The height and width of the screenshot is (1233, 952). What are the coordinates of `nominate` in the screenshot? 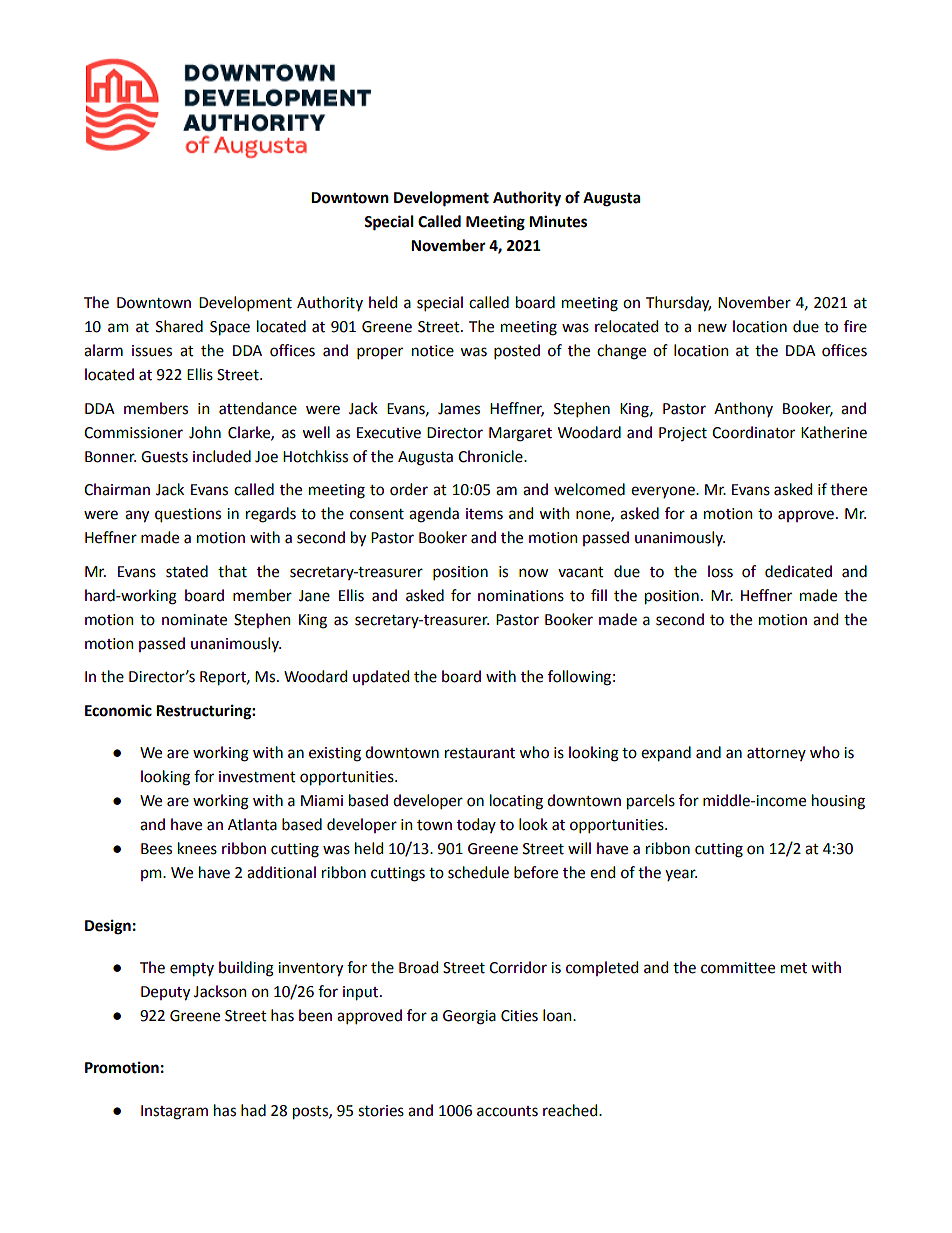 It's located at (194, 620).
